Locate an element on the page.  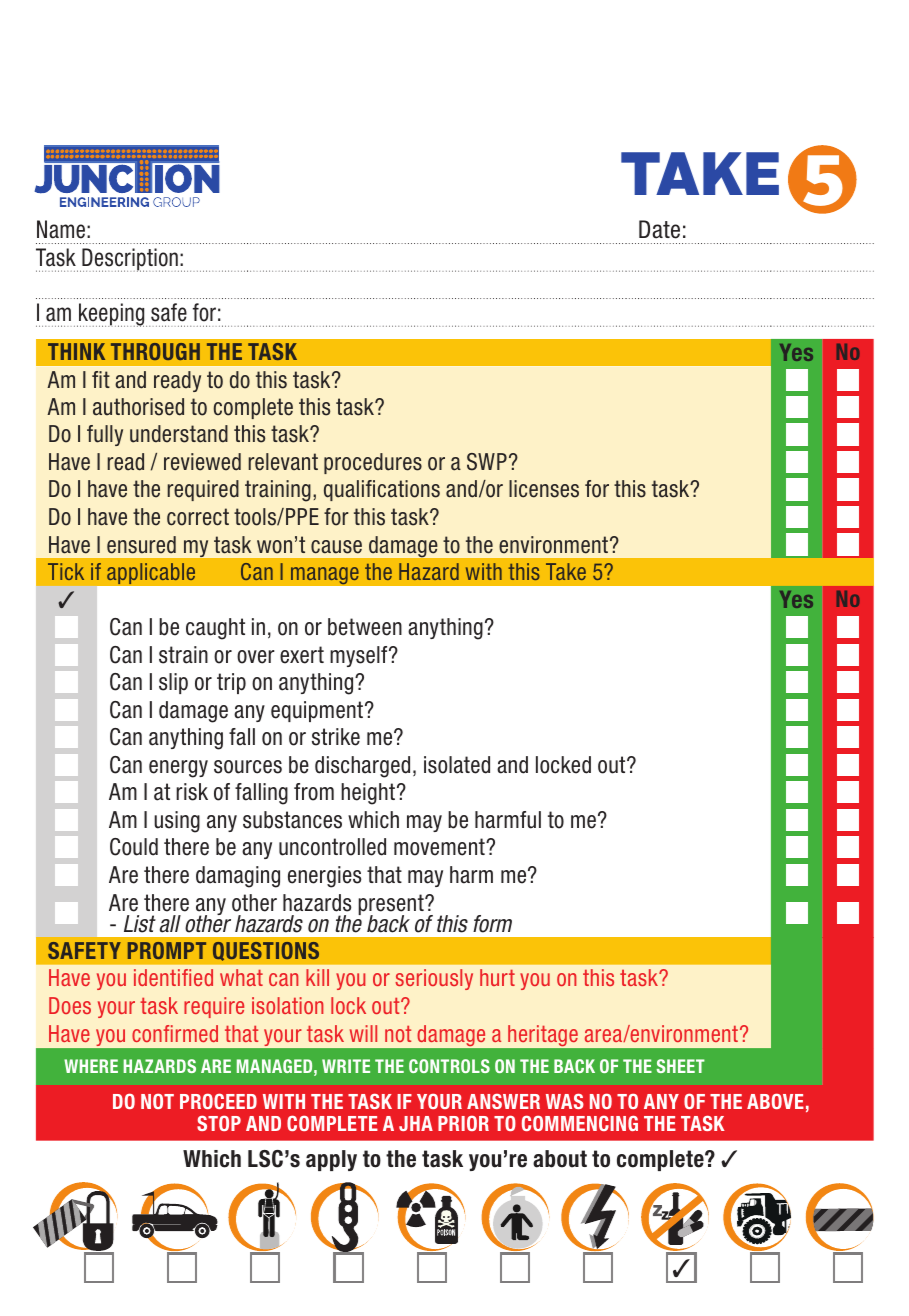
present is located at coordinates (392, 906).
